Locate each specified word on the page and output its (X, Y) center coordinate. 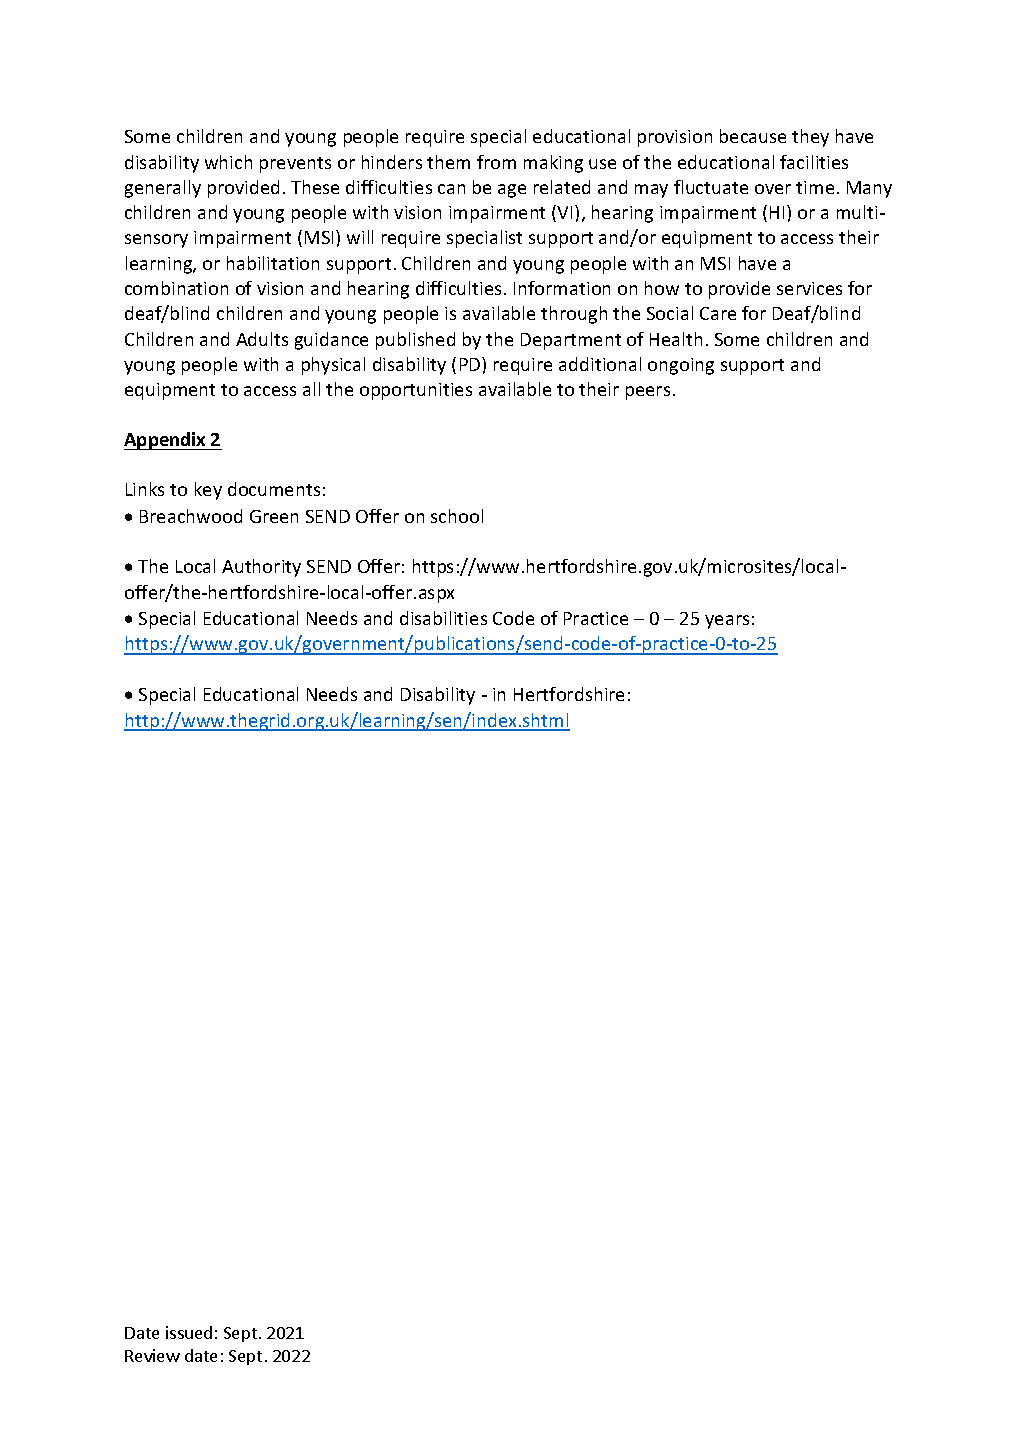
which (228, 162)
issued (189, 1332)
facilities (814, 162)
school (457, 516)
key (208, 491)
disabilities (443, 618)
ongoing (681, 366)
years (727, 622)
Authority (261, 568)
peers (648, 393)
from (496, 162)
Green (274, 516)
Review (152, 1355)
